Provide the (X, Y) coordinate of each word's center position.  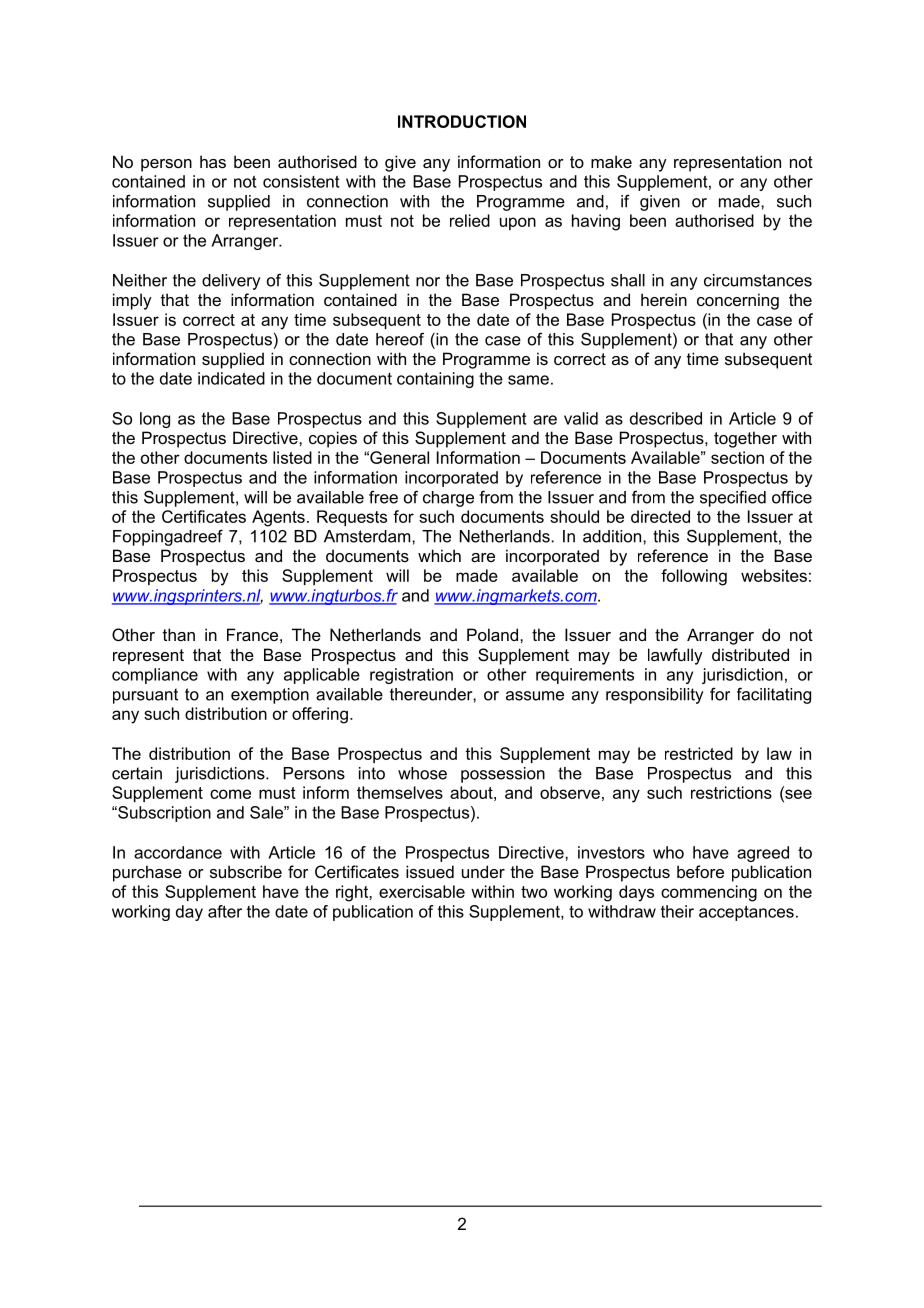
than (179, 634)
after (225, 911)
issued (430, 871)
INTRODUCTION (462, 121)
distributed (750, 654)
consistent (301, 181)
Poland (494, 634)
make (611, 161)
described (666, 418)
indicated (231, 378)
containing (435, 380)
